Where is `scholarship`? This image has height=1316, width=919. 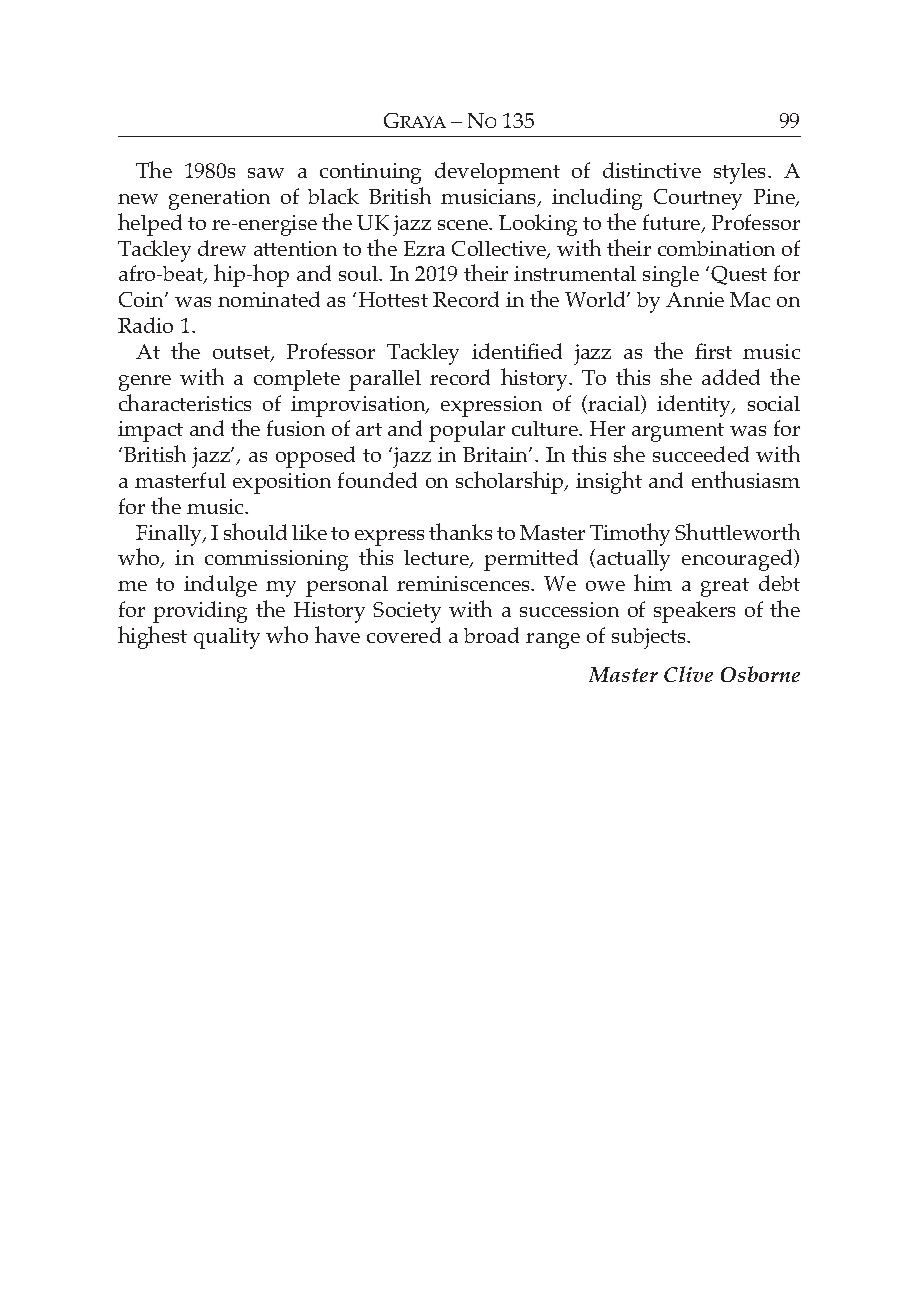 scholarship is located at coordinates (511, 482).
